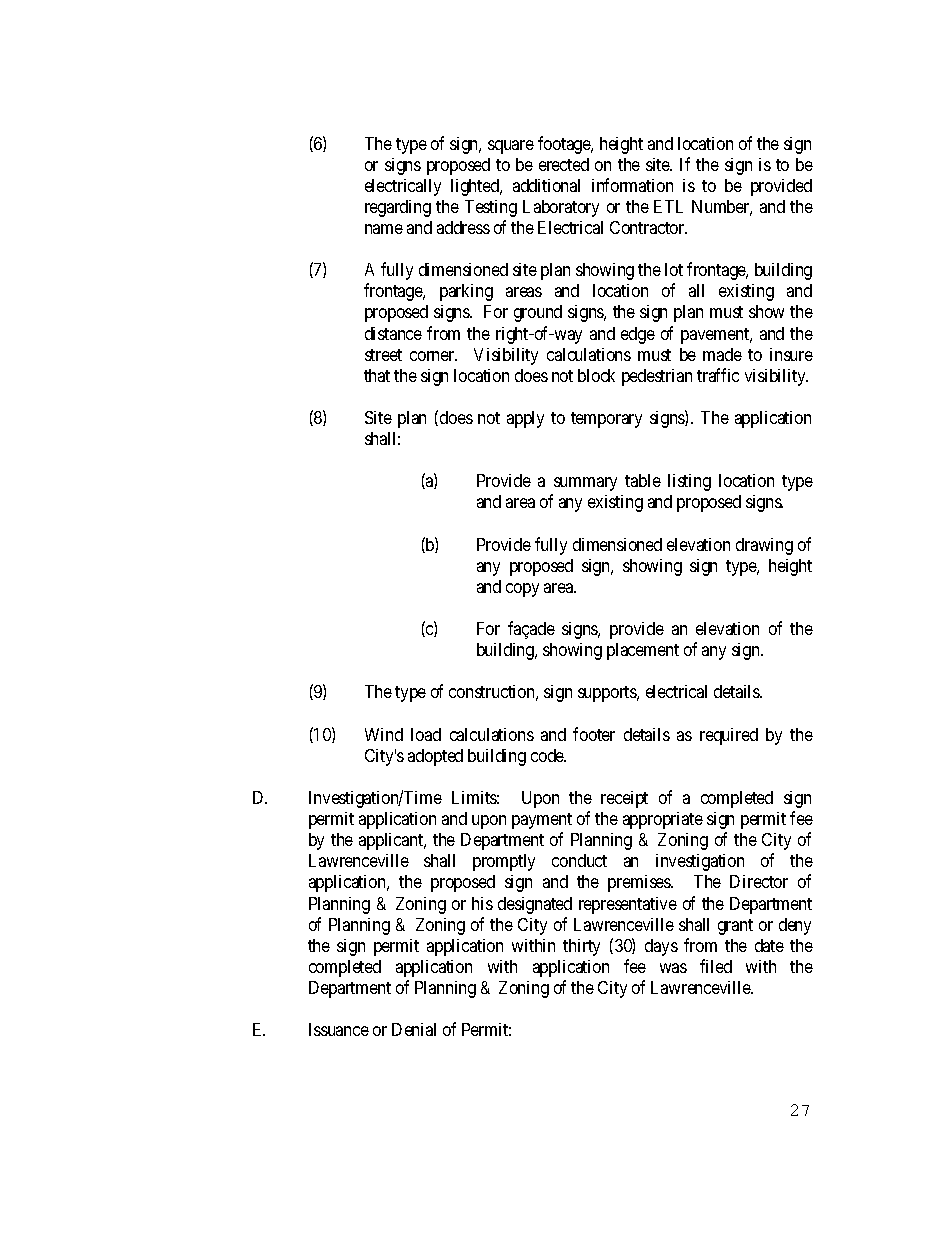  What do you see at coordinates (398, 208) in the image?
I see `regarding` at bounding box center [398, 208].
